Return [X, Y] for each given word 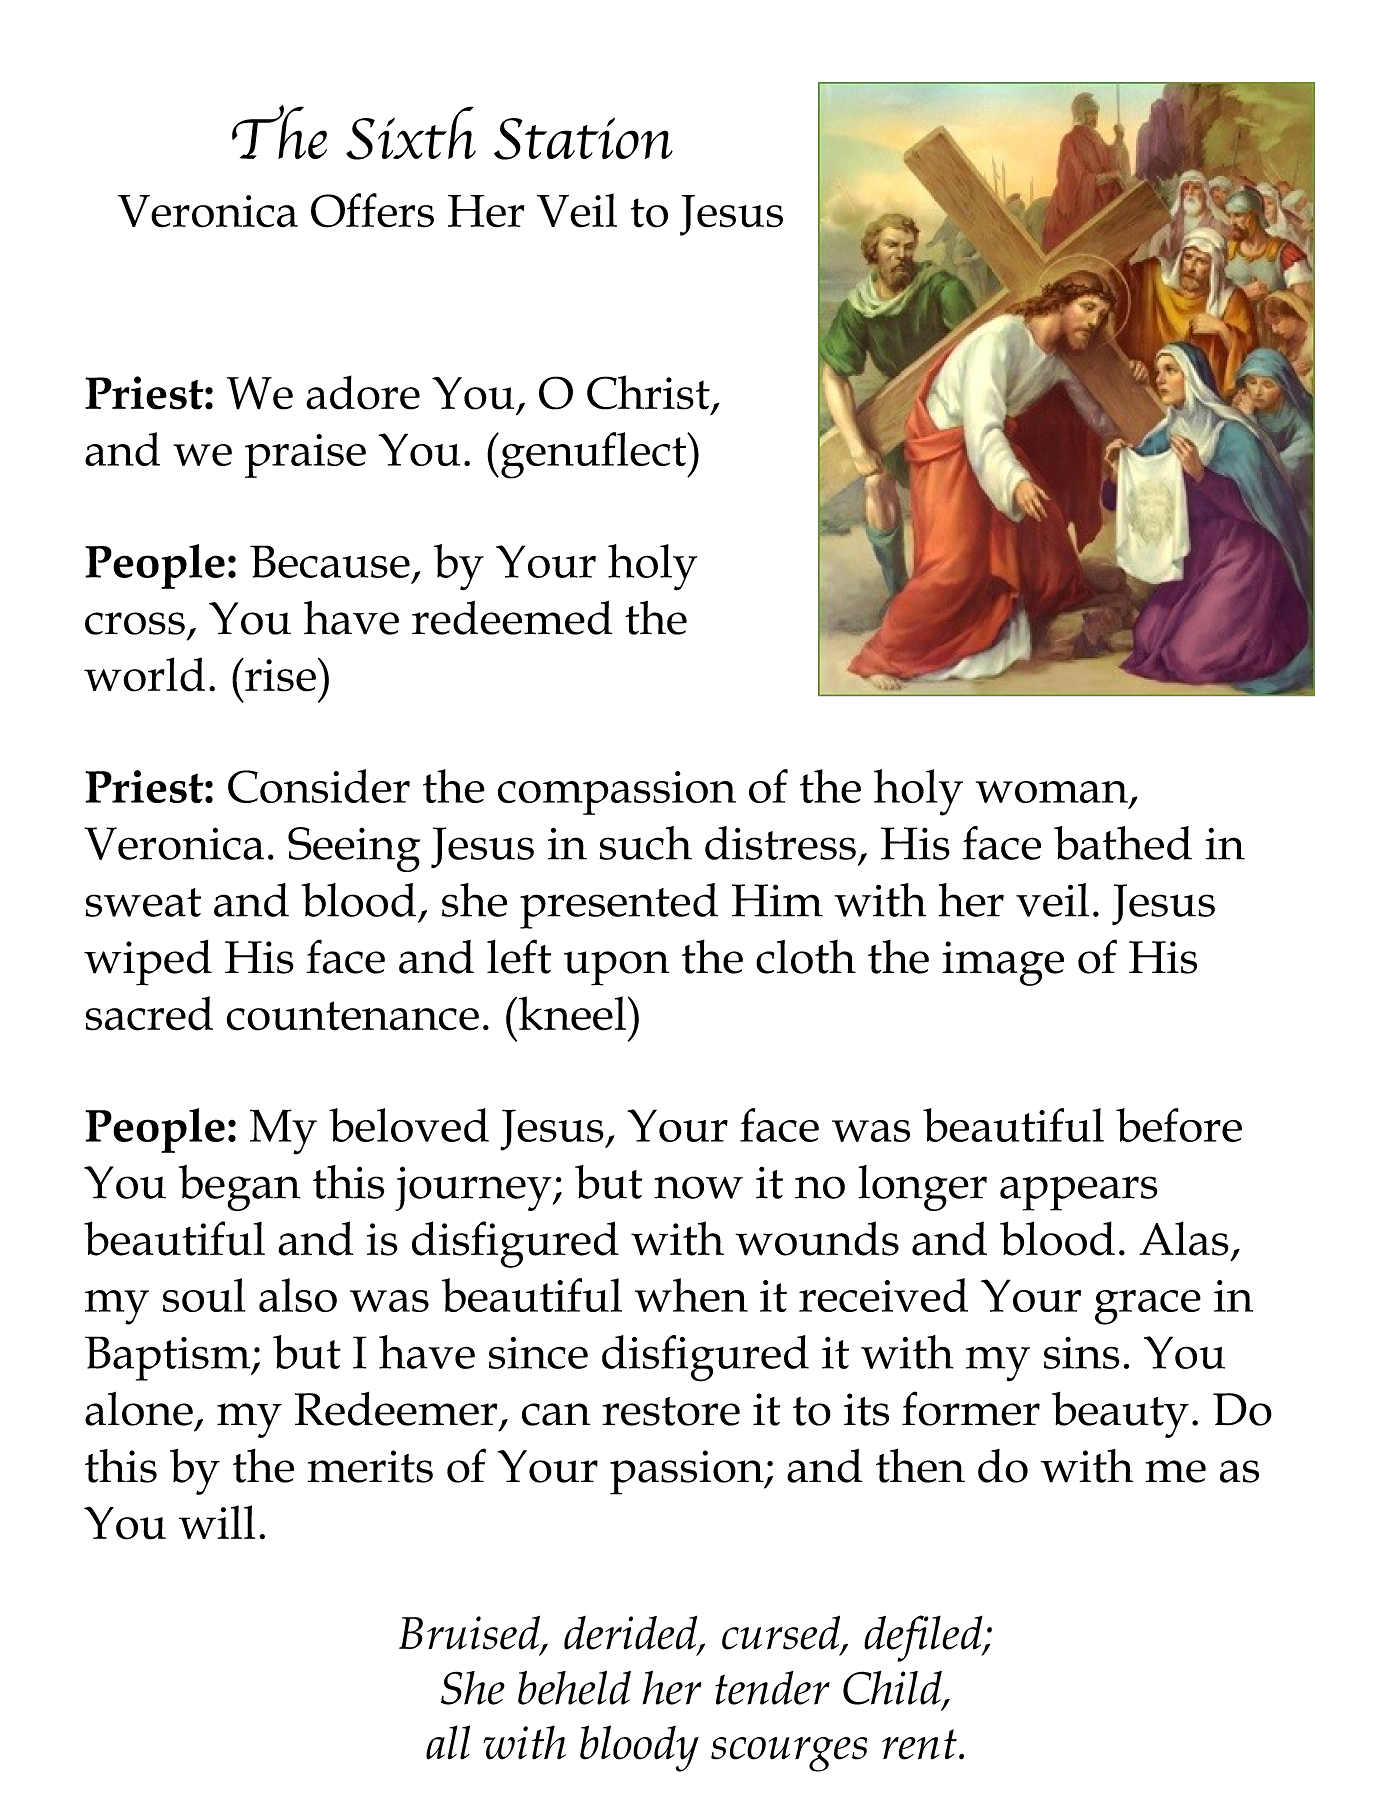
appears [1079, 1193]
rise [279, 675]
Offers [372, 210]
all [448, 1742]
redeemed [512, 618]
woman [1052, 792]
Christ [648, 392]
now [698, 1187]
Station [583, 138]
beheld [574, 1688]
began [240, 1188]
